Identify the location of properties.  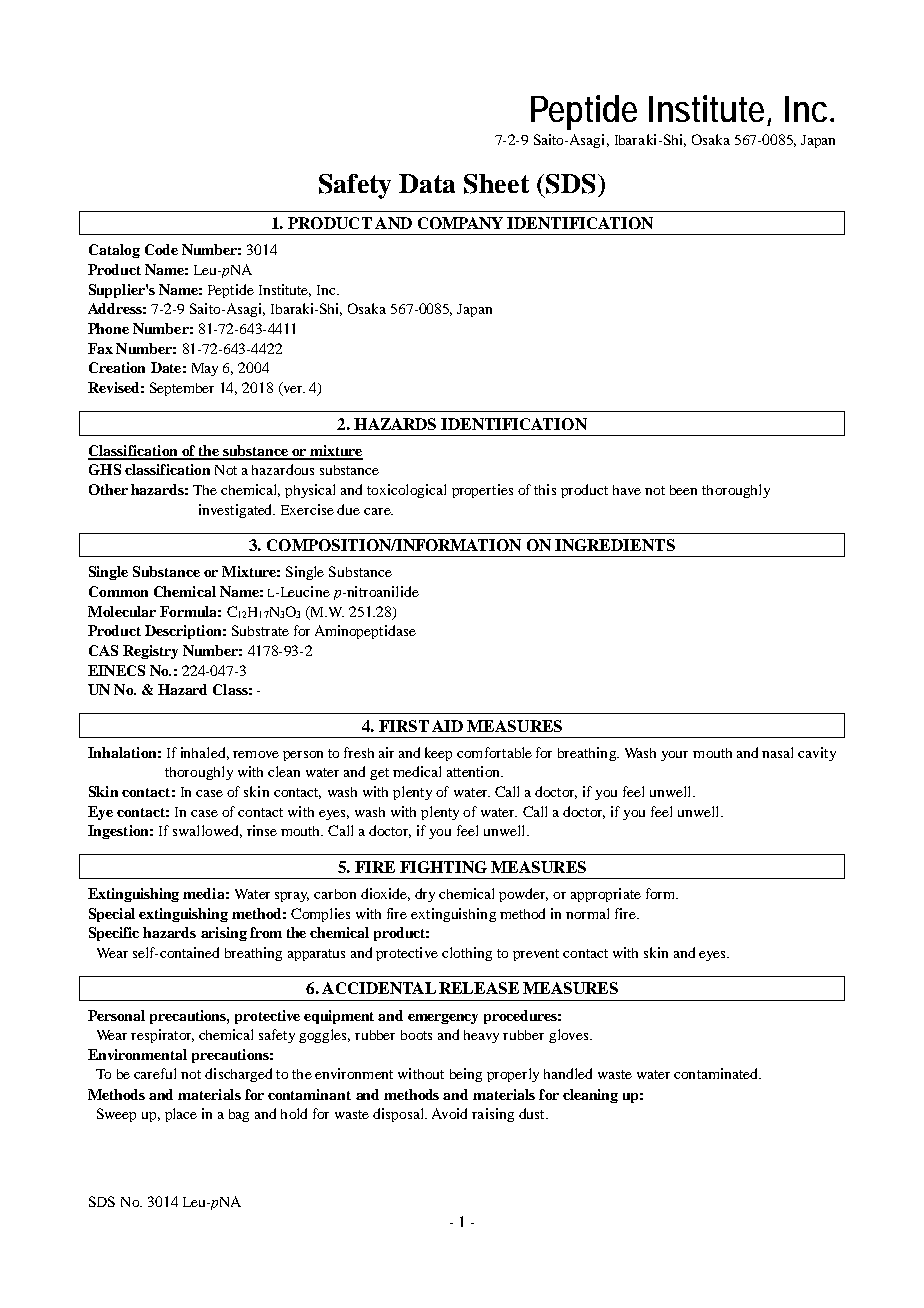
(482, 491).
